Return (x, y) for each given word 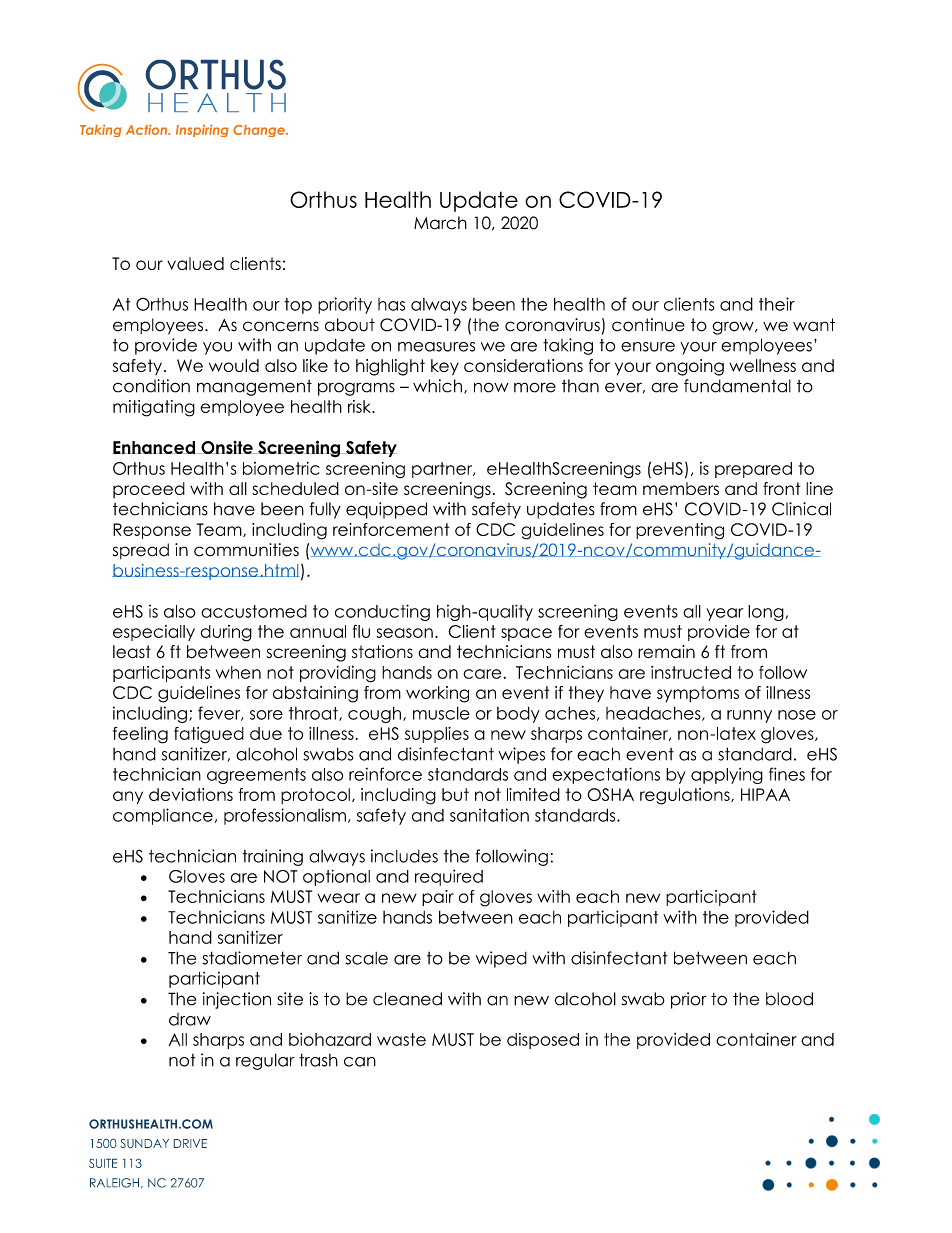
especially (154, 633)
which (437, 386)
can (360, 1062)
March (440, 223)
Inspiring (202, 131)
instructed (691, 672)
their (777, 304)
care (482, 674)
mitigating (154, 408)
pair (438, 898)
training (273, 857)
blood (789, 999)
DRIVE (190, 1143)
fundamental (737, 386)
